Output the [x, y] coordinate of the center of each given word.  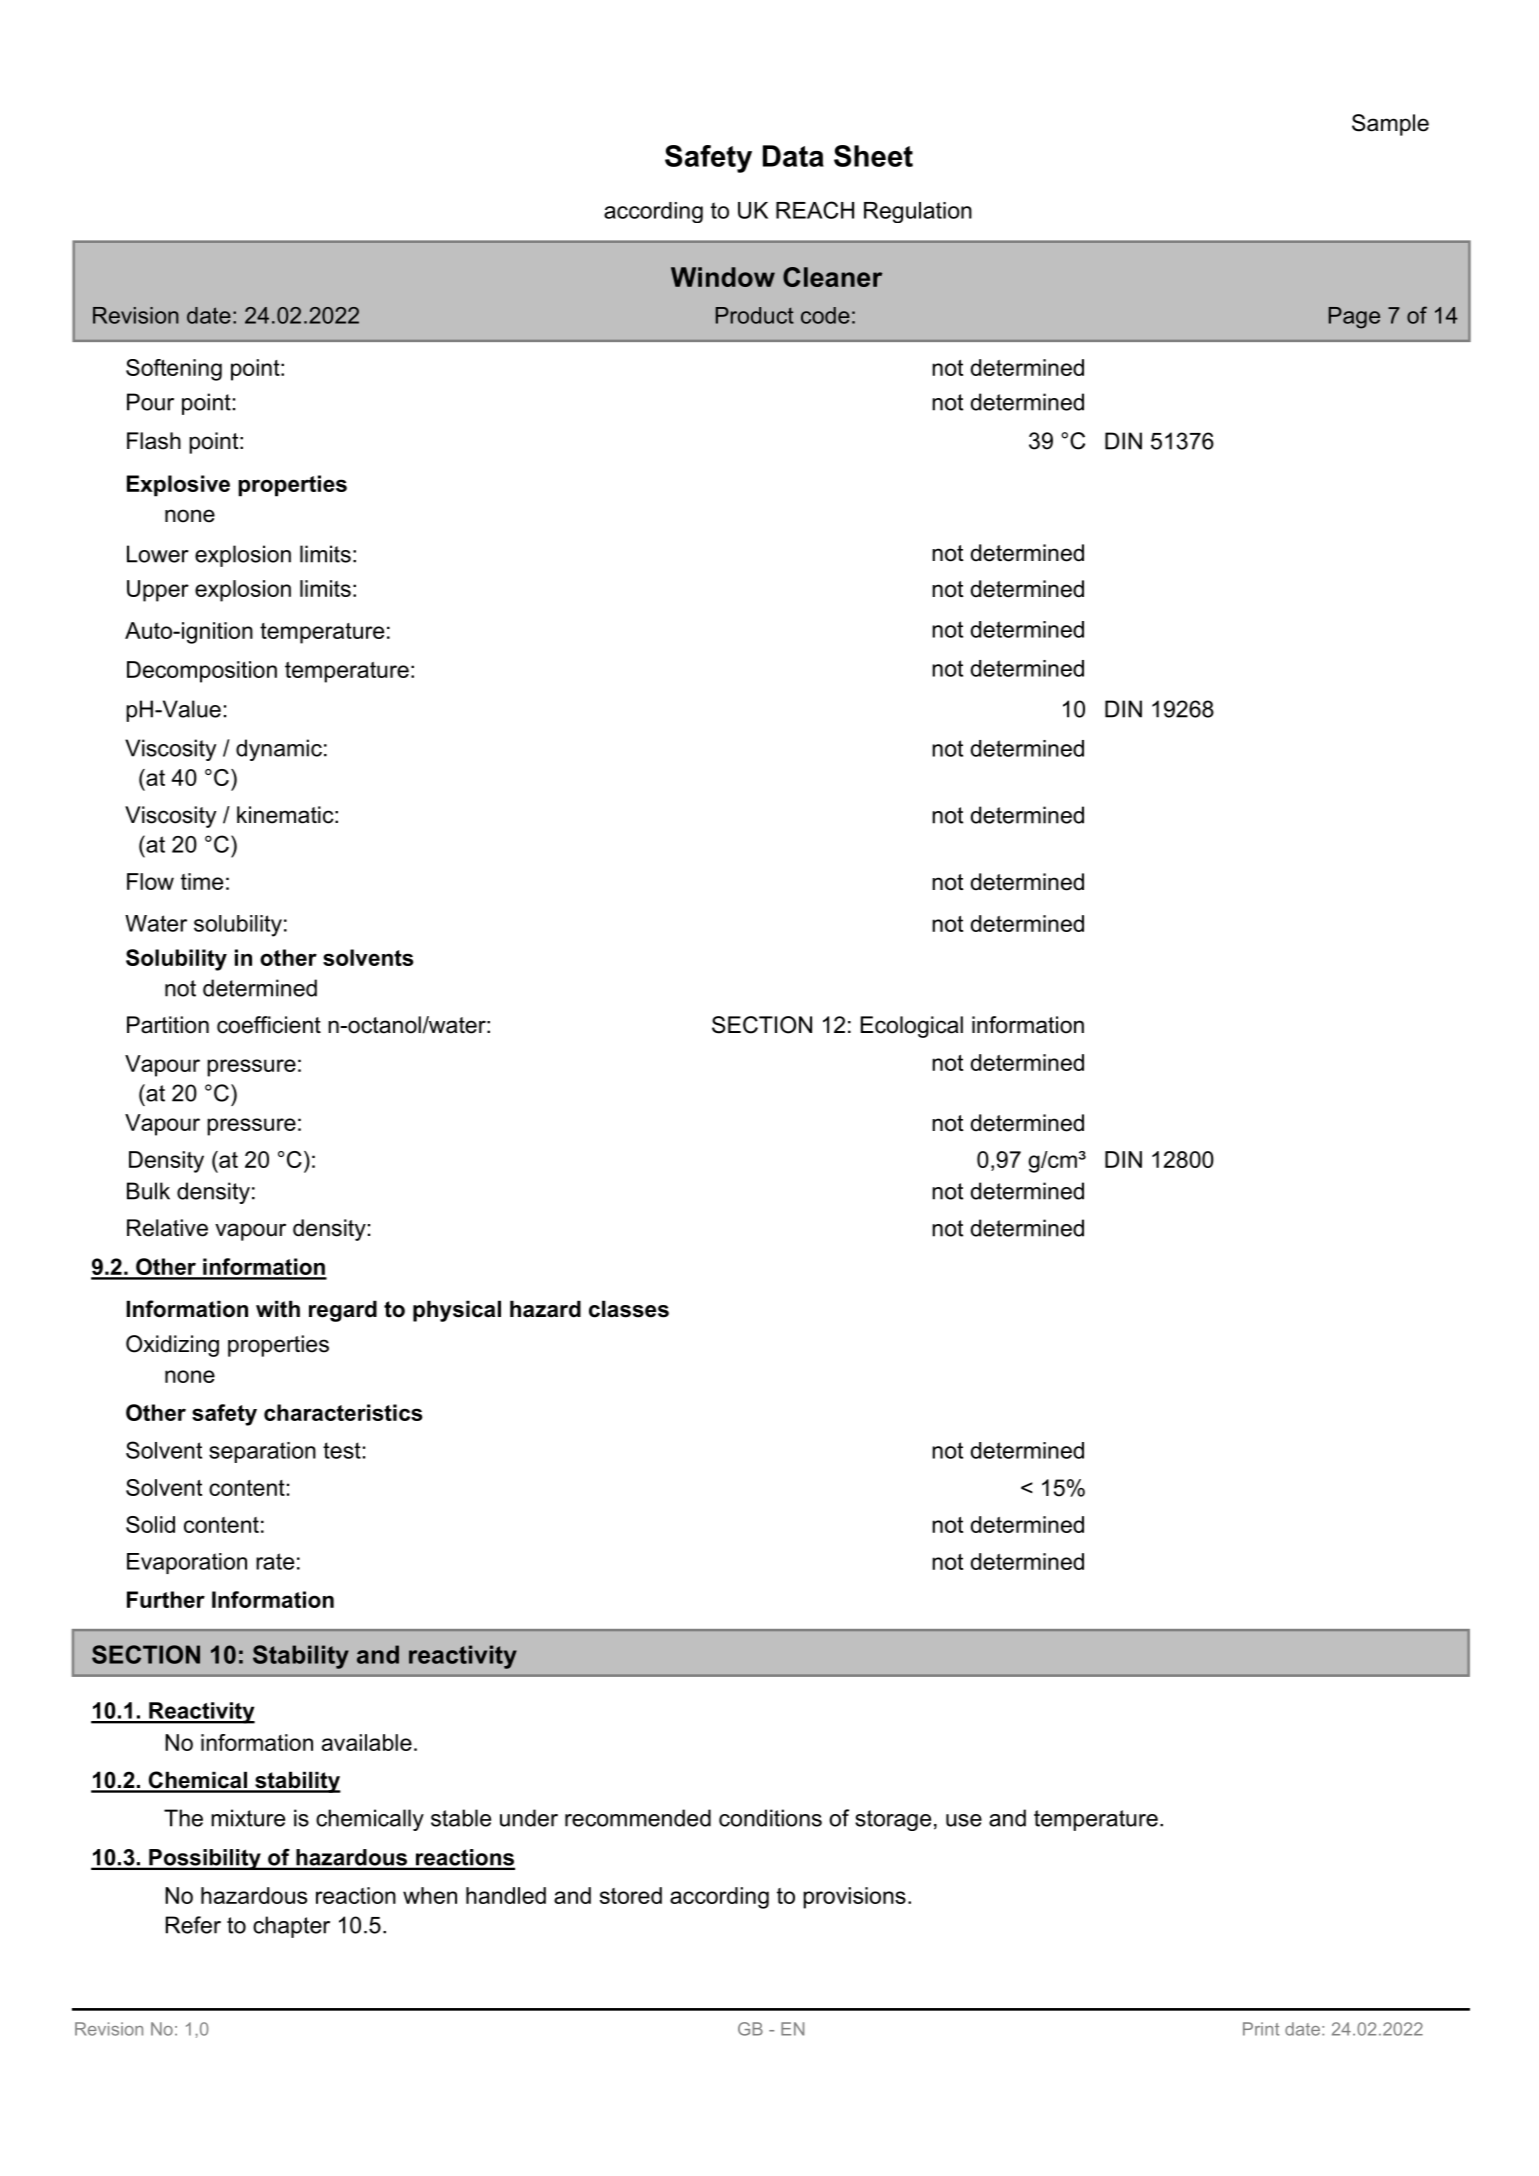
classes [629, 1309]
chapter [291, 1927]
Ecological [912, 1027]
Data [793, 156]
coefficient [269, 1025]
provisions [854, 1898]
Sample [1390, 125]
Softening [174, 370]
